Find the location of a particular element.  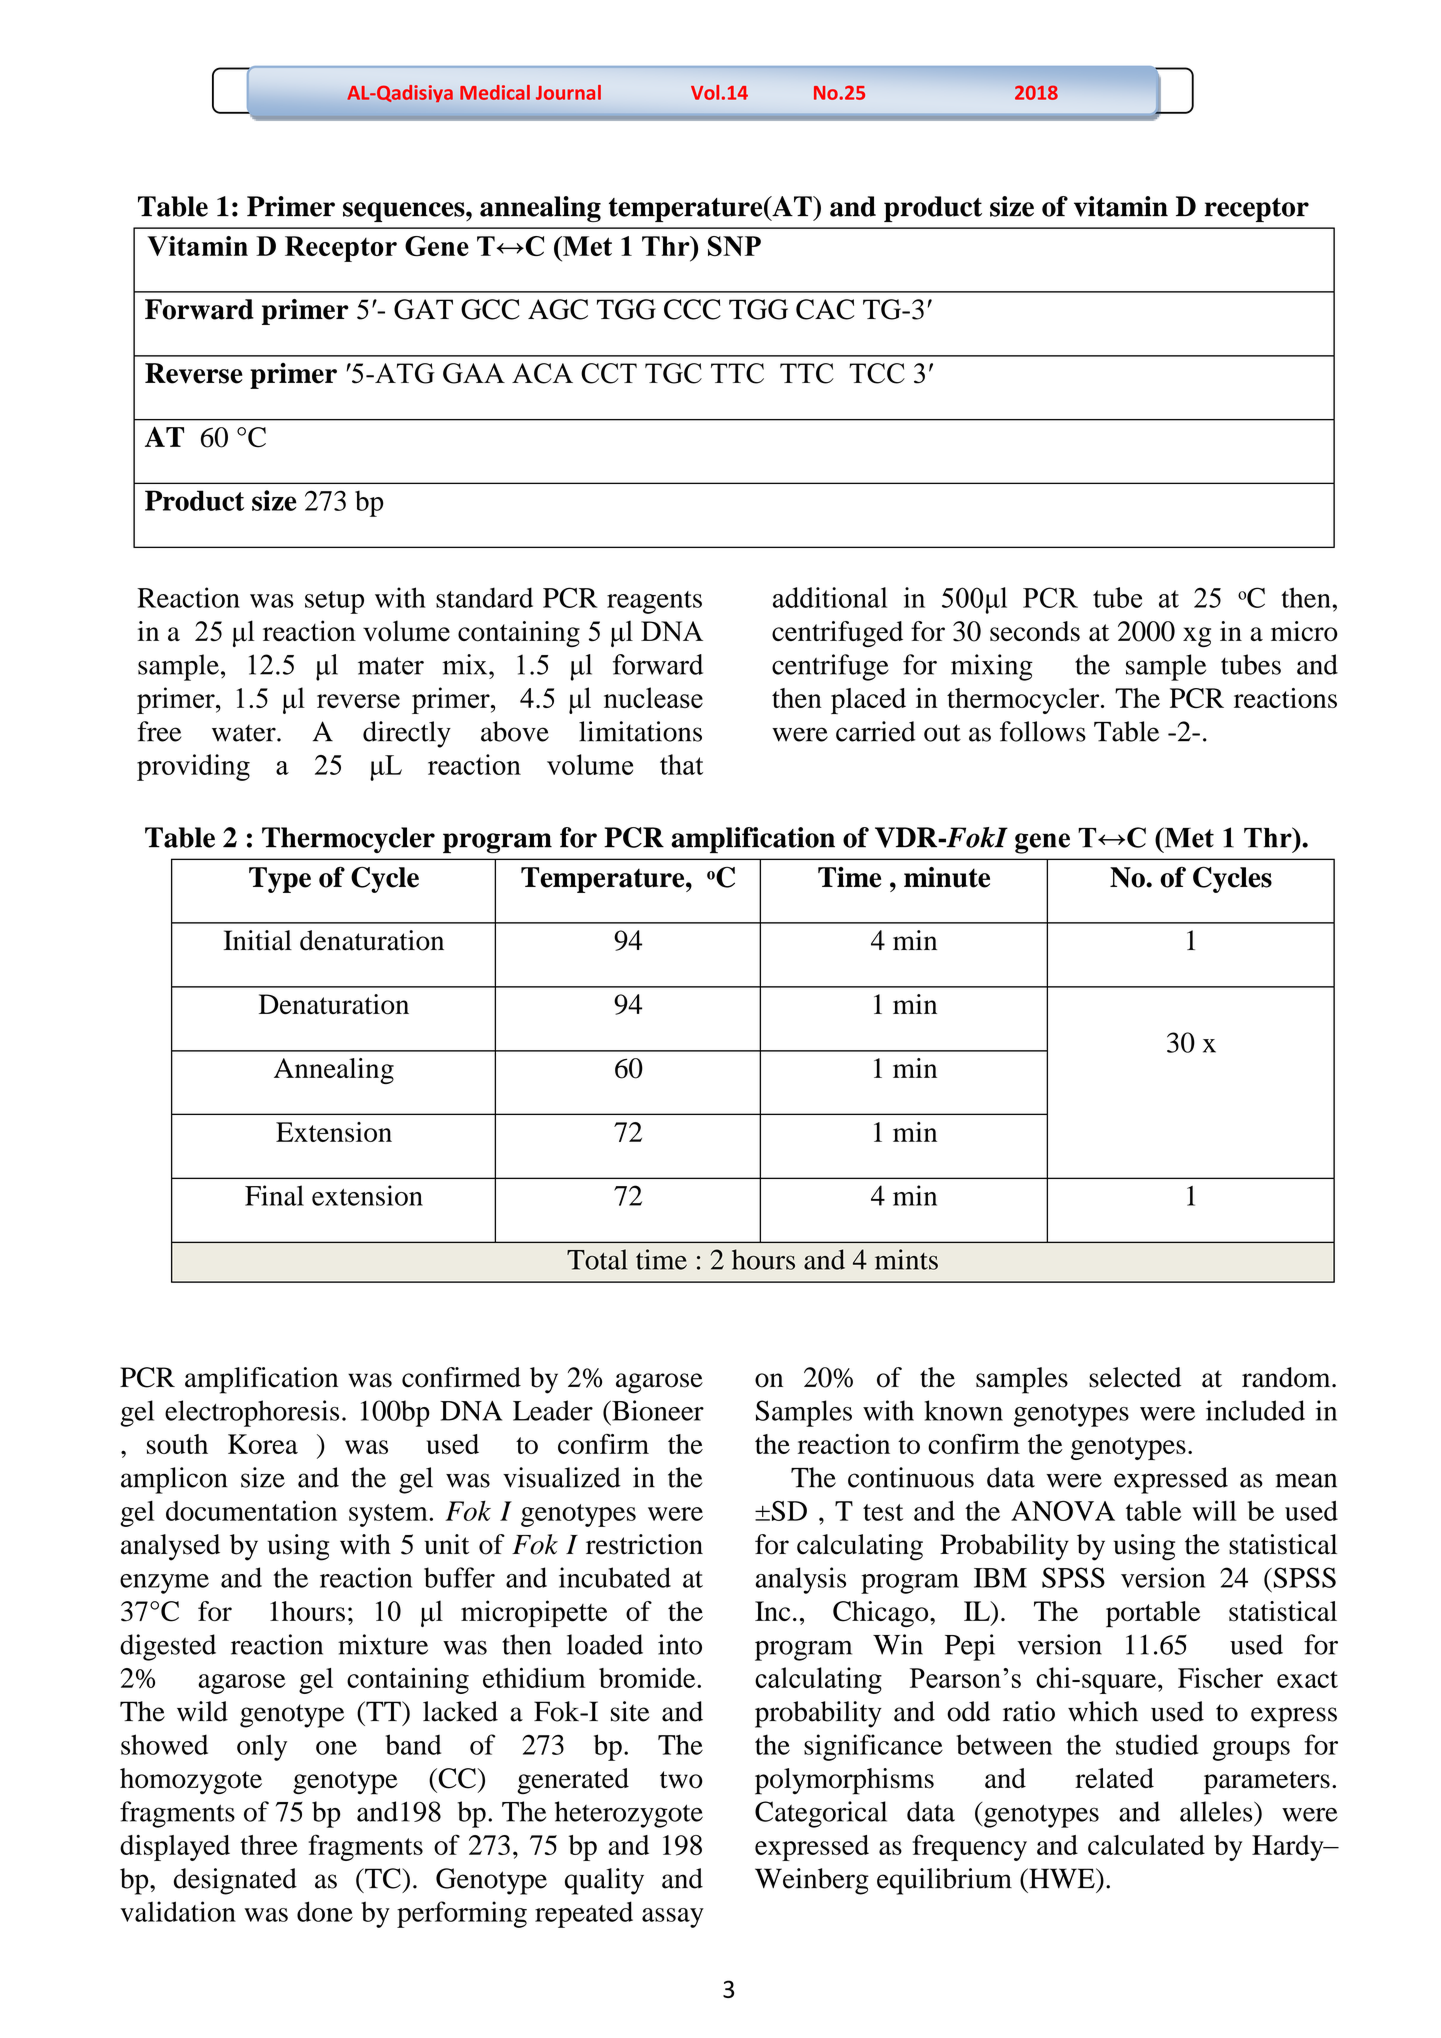

Medical is located at coordinates (495, 92).
